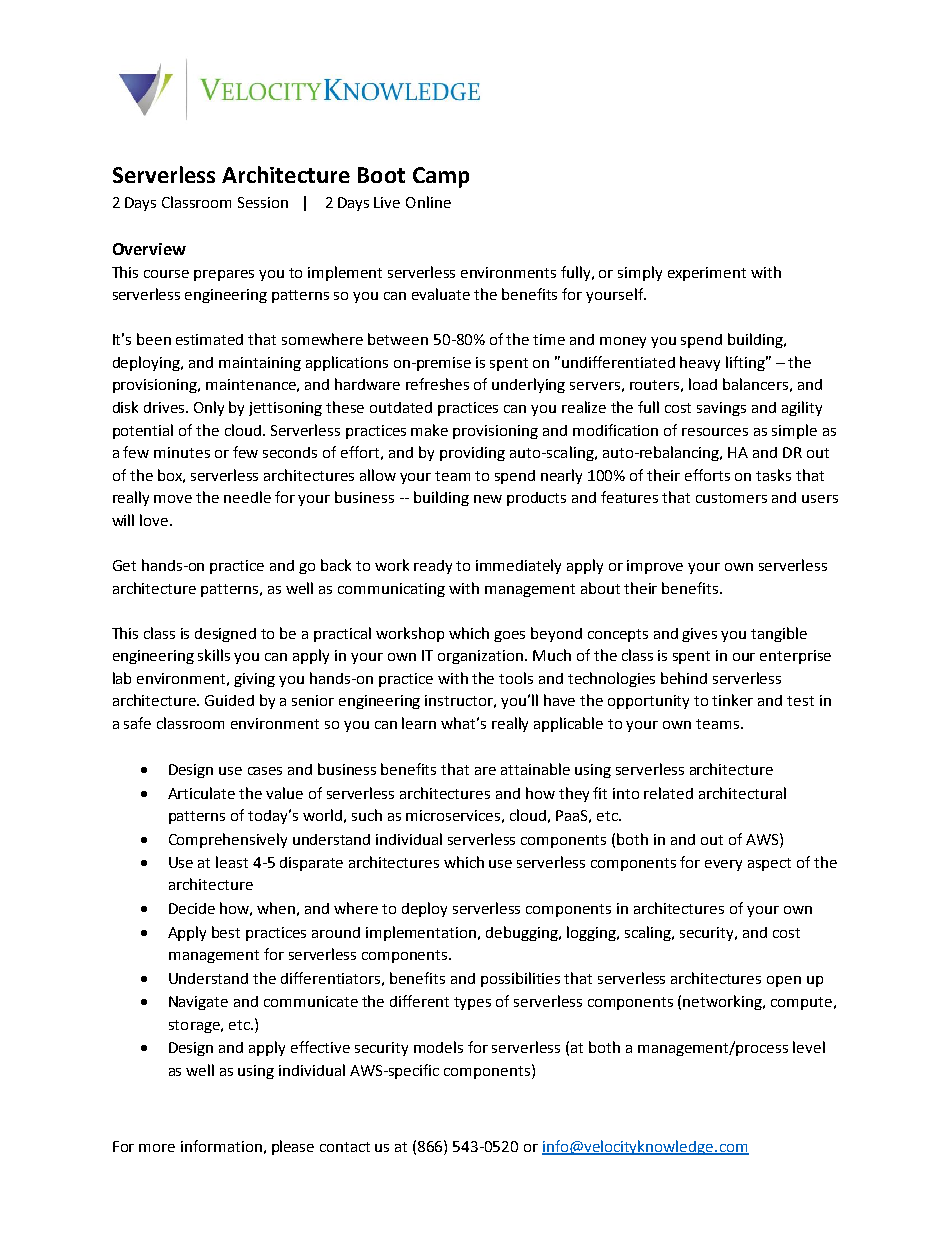  I want to click on Only, so click(209, 408).
